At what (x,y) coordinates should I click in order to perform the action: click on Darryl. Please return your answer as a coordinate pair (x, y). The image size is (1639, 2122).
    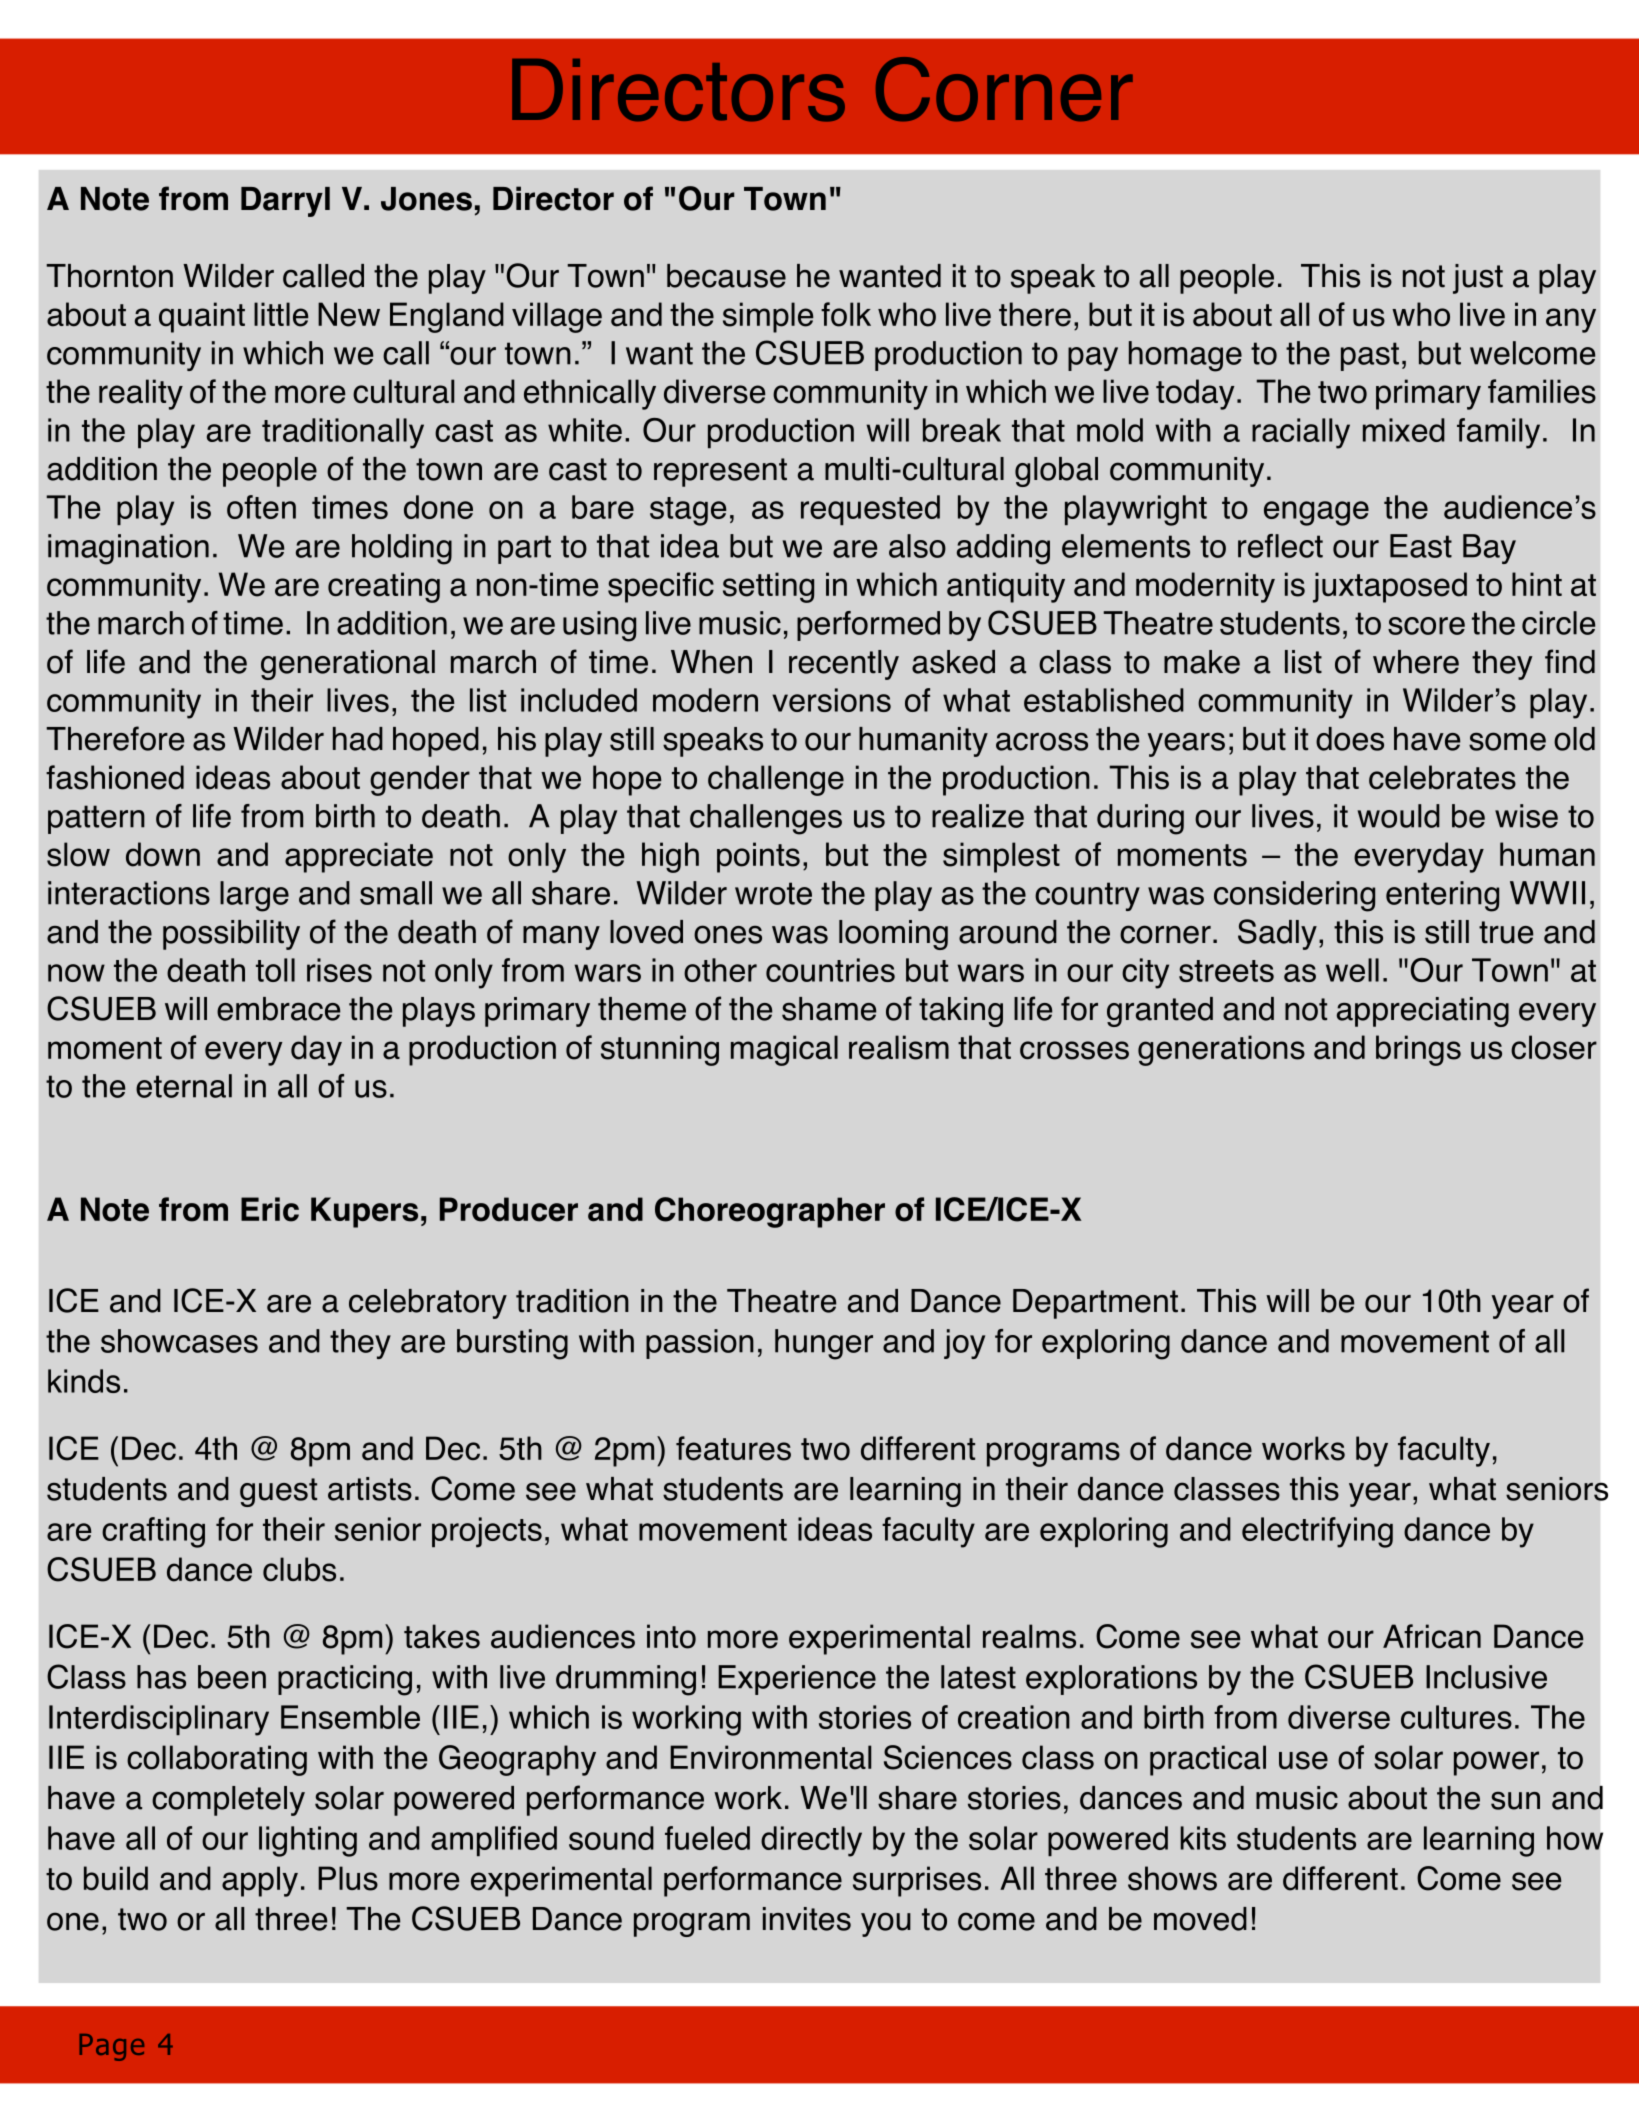
    Looking at the image, I should click on (285, 202).
